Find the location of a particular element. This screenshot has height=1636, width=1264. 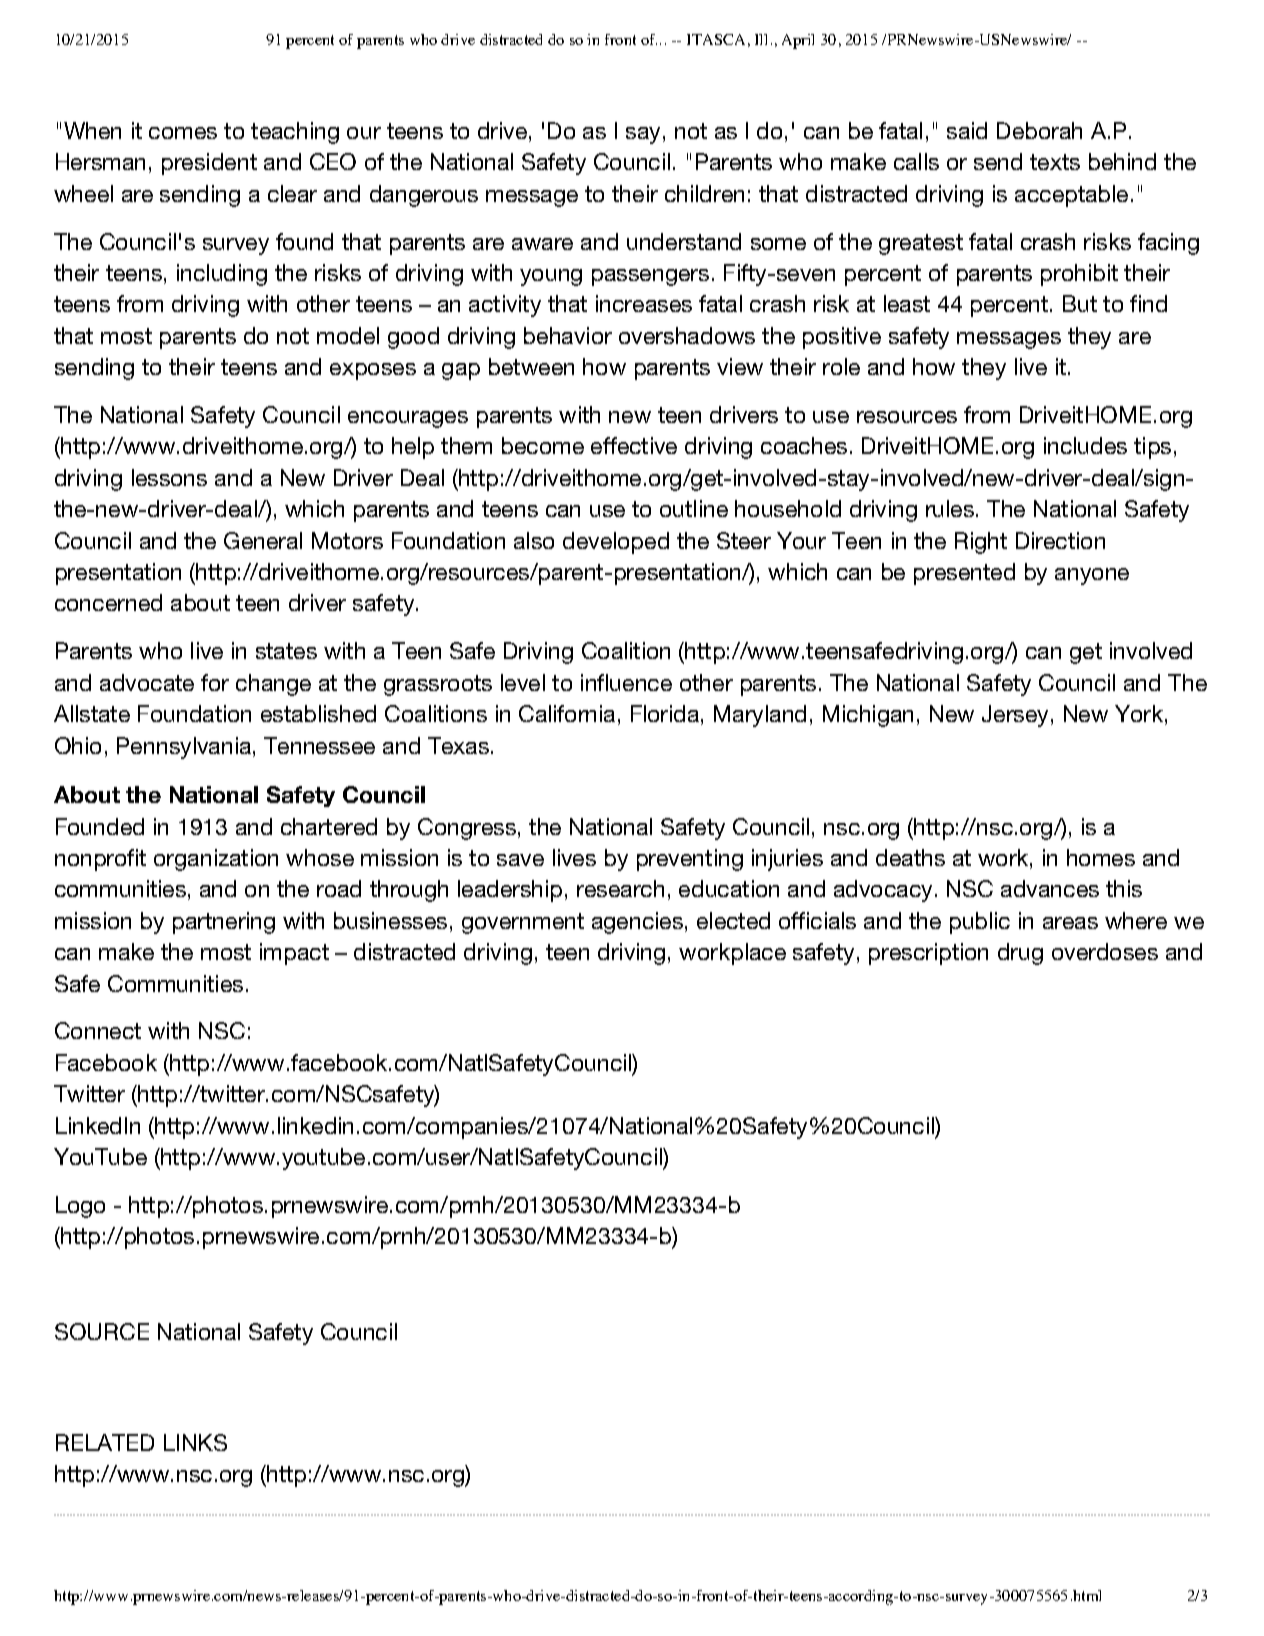

RELATED is located at coordinates (105, 1442).
